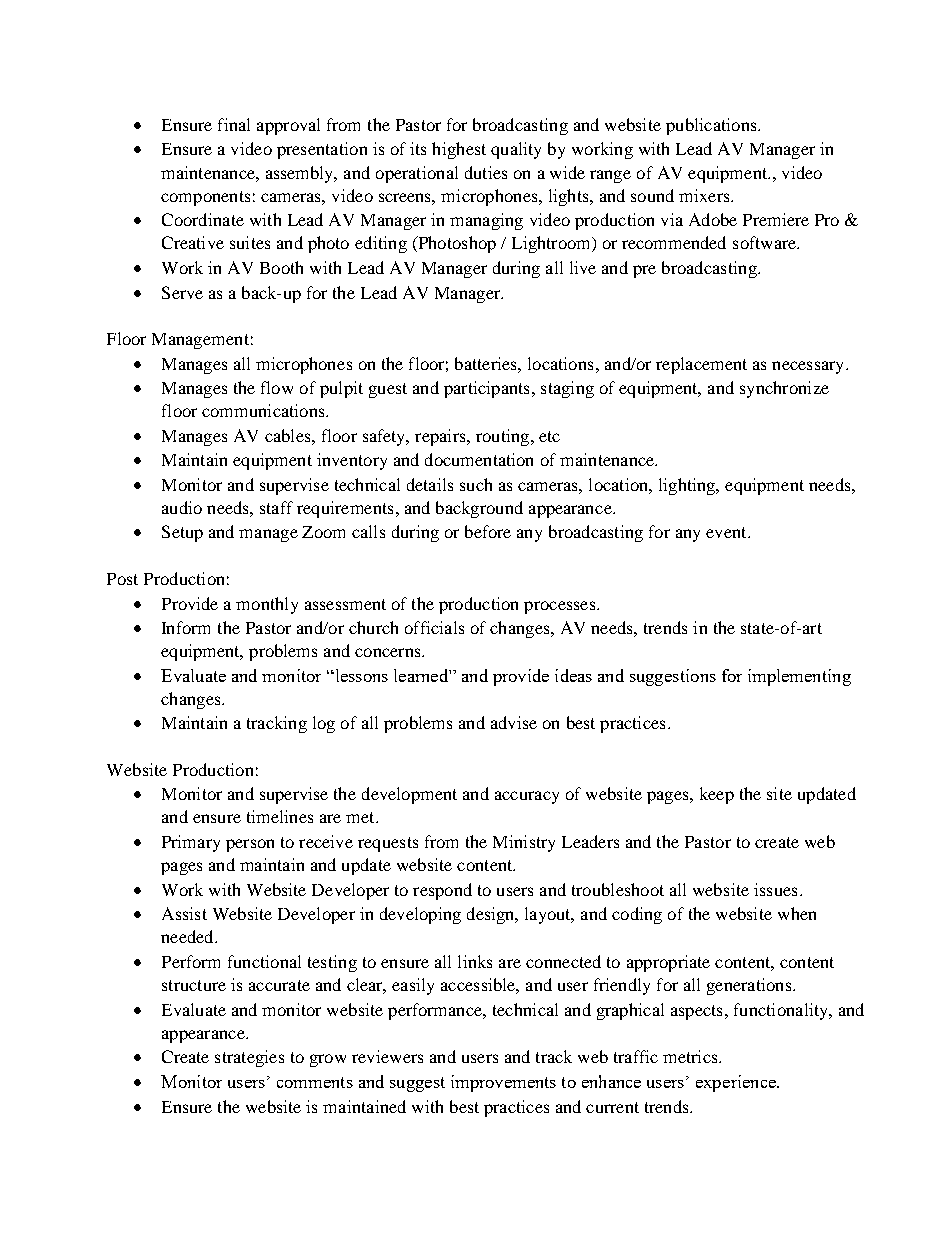  Describe the element at coordinates (688, 486) in the screenshot. I see `lighting` at that location.
